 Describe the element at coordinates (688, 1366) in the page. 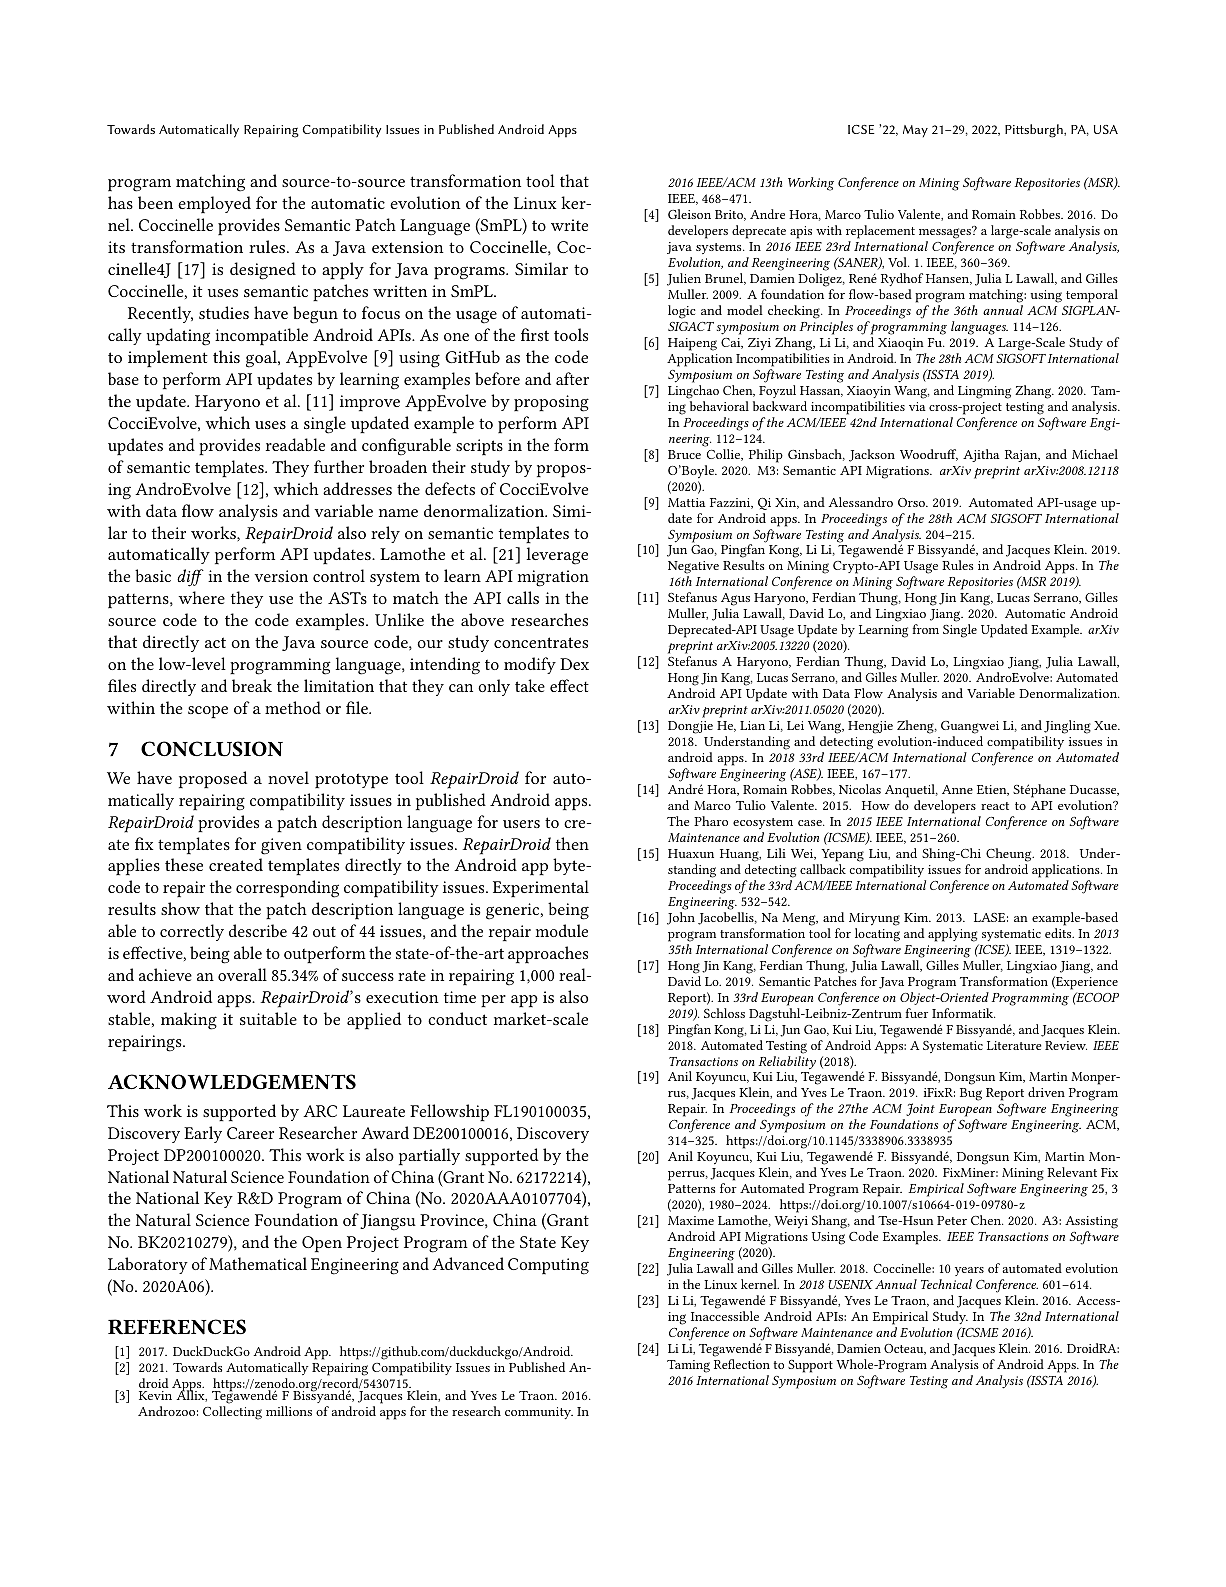

I see `Taming` at that location.
